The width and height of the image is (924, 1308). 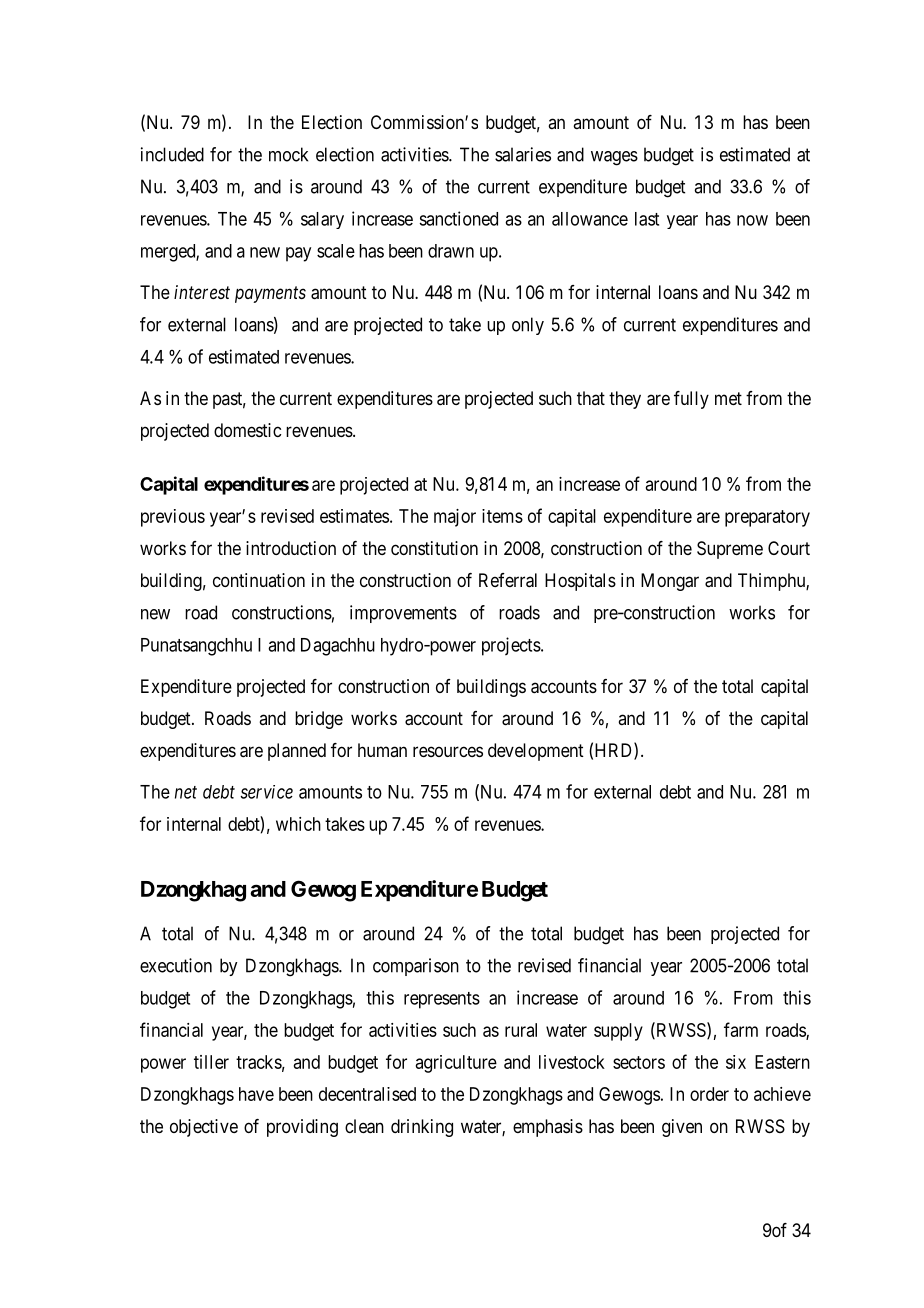 I want to click on sanctioned, so click(x=458, y=218).
